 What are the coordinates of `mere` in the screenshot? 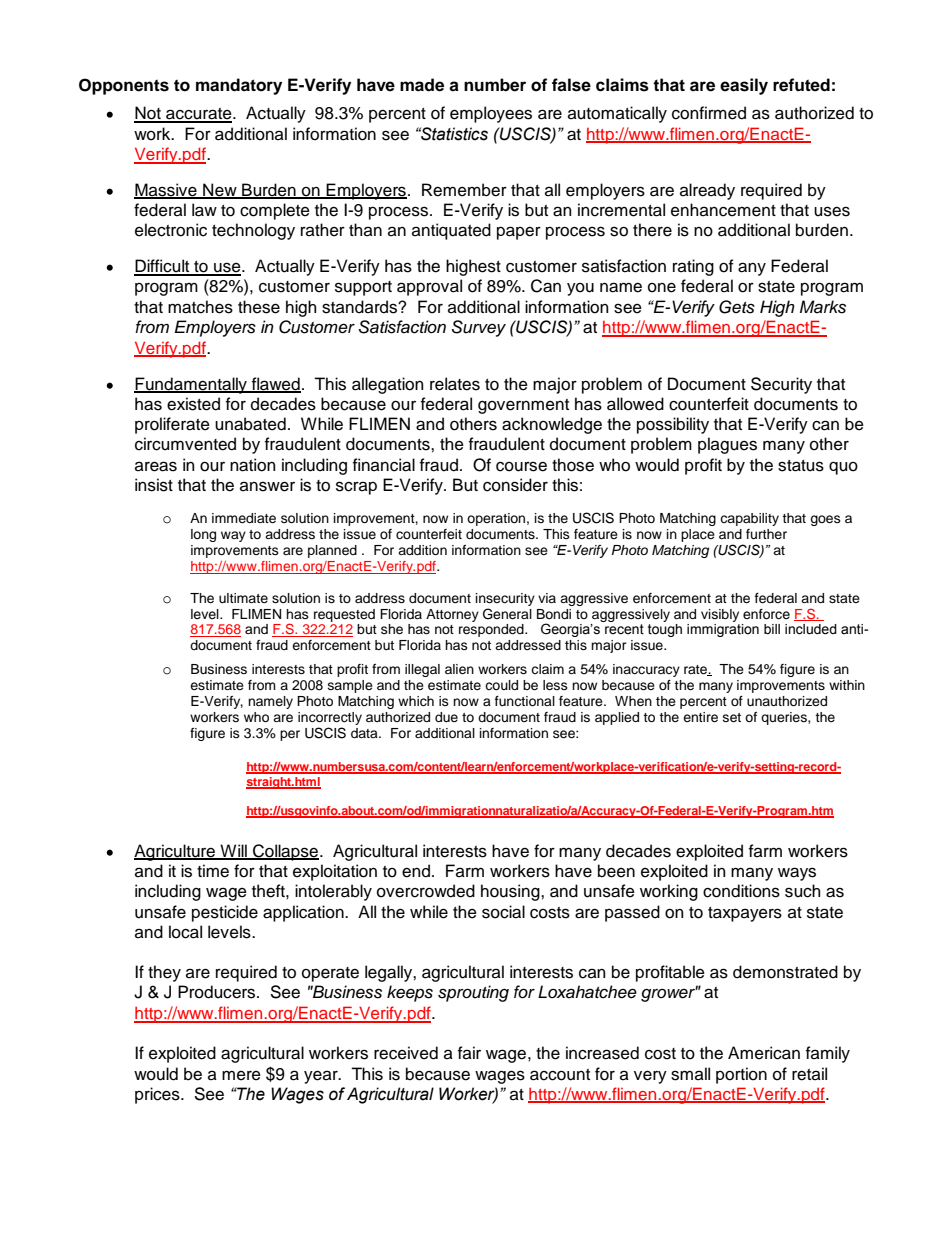 It's located at (241, 1075).
